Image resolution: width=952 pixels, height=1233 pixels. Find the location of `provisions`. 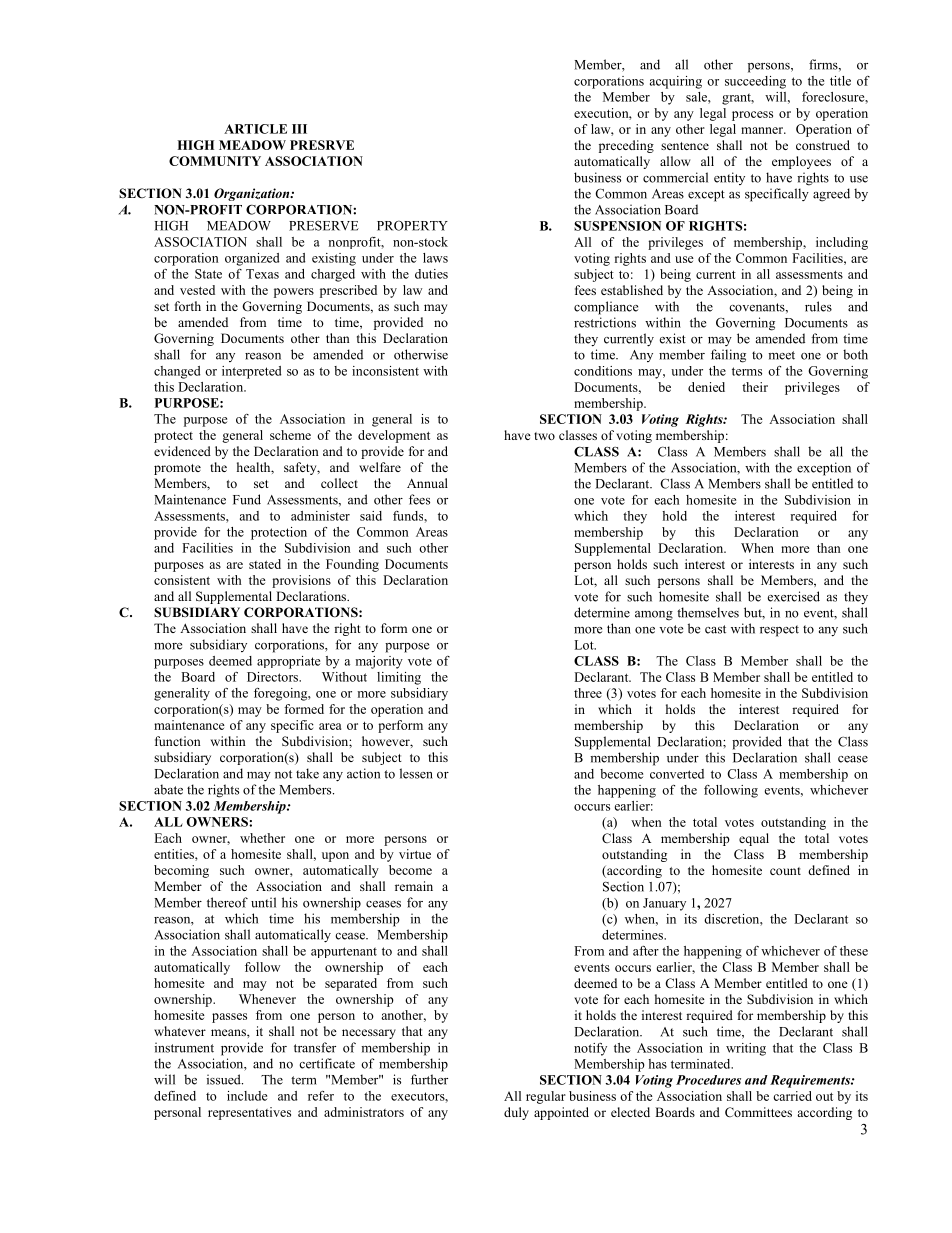

provisions is located at coordinates (301, 581).
